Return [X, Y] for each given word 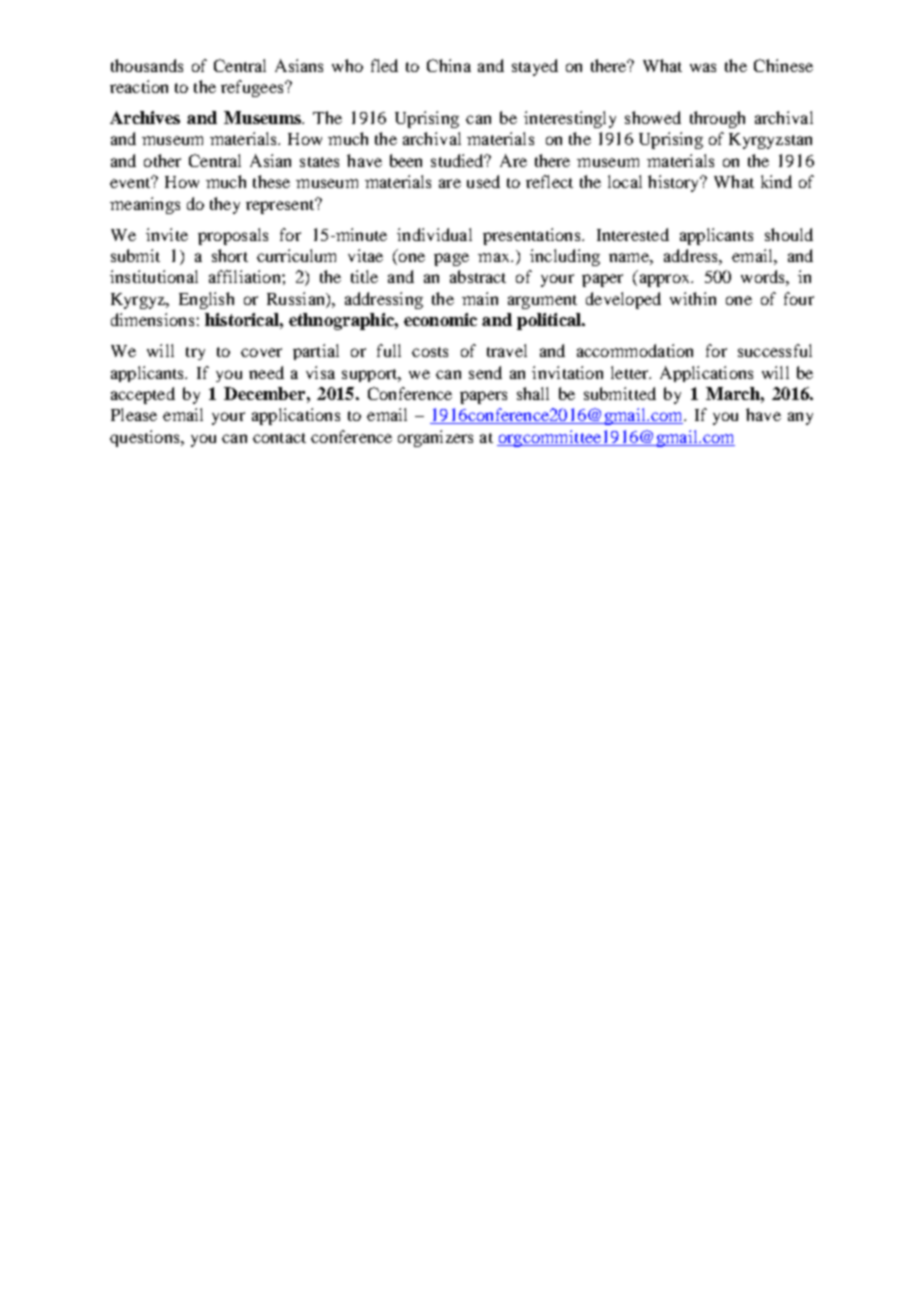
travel [507, 350]
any [800, 418]
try [195, 353]
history [675, 183]
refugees [253, 88]
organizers [435, 438]
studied [459, 160]
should [789, 234]
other [162, 160]
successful [775, 350]
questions [146, 438]
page [451, 259]
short [230, 255]
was [703, 67]
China [449, 65]
